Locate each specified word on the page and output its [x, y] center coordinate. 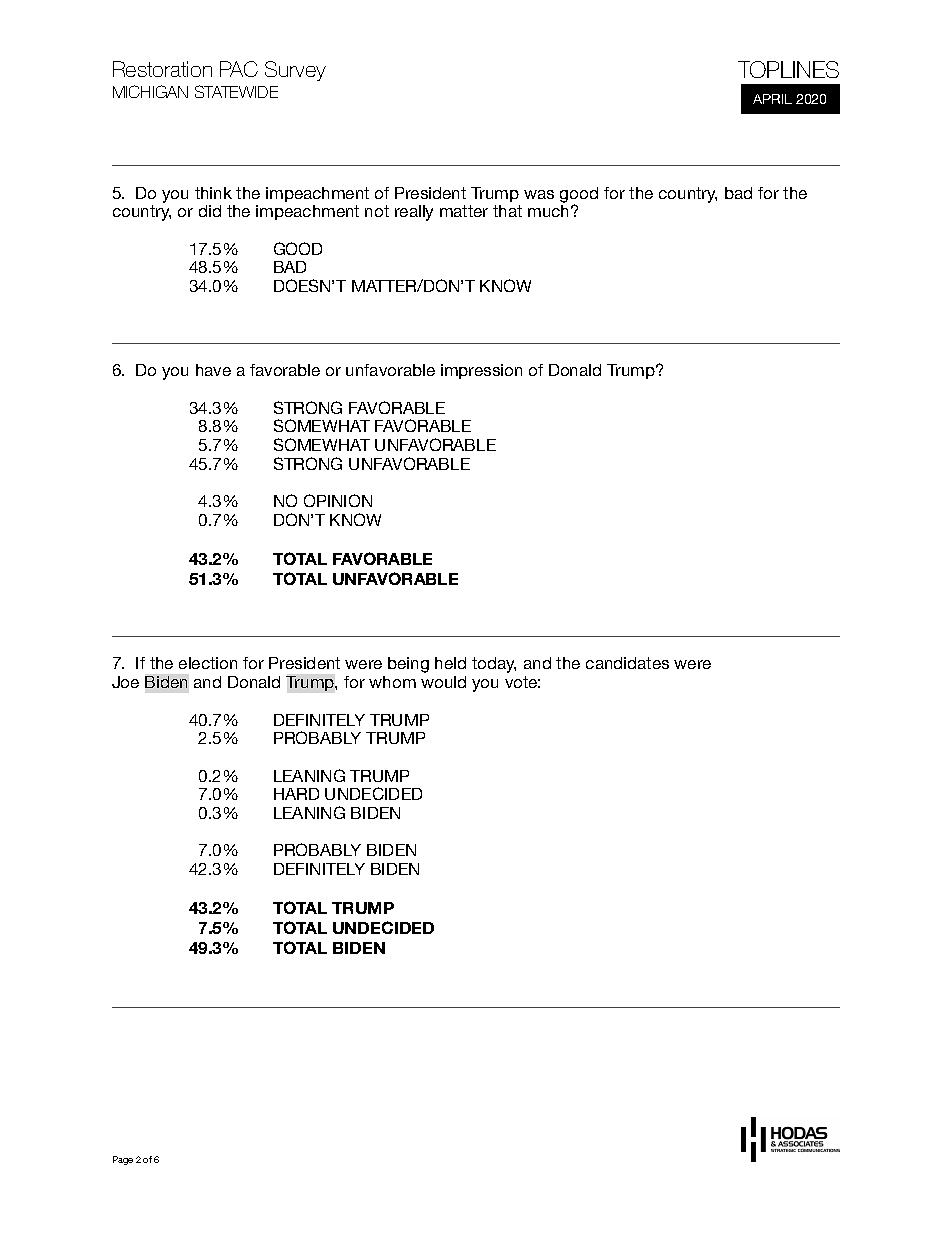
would [443, 682]
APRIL [772, 99]
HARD [296, 794]
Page [123, 1160]
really [414, 213]
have [213, 370]
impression [481, 371]
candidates [627, 663]
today [494, 665]
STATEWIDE [236, 91]
